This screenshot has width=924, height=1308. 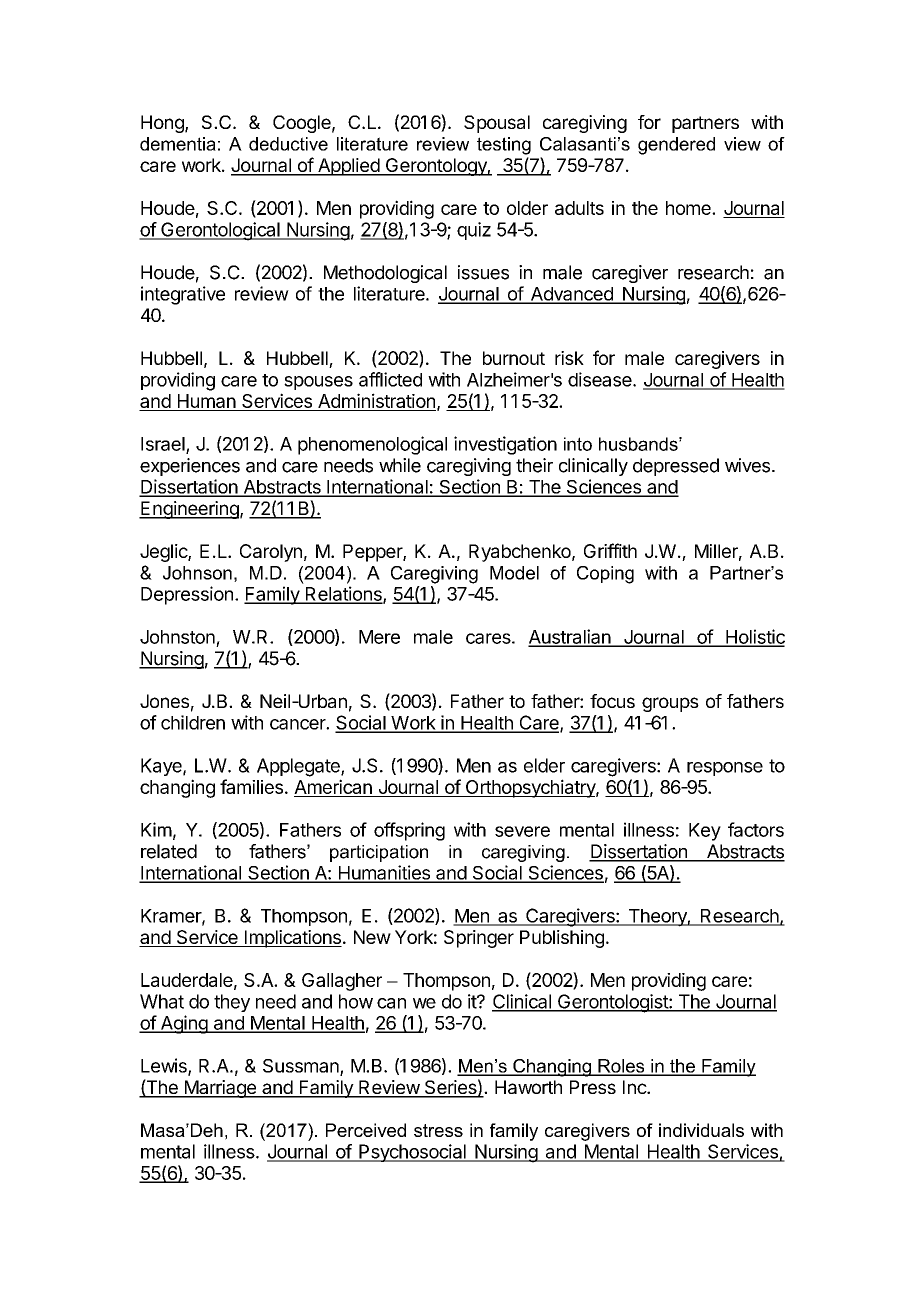 I want to click on spouses, so click(x=318, y=383).
